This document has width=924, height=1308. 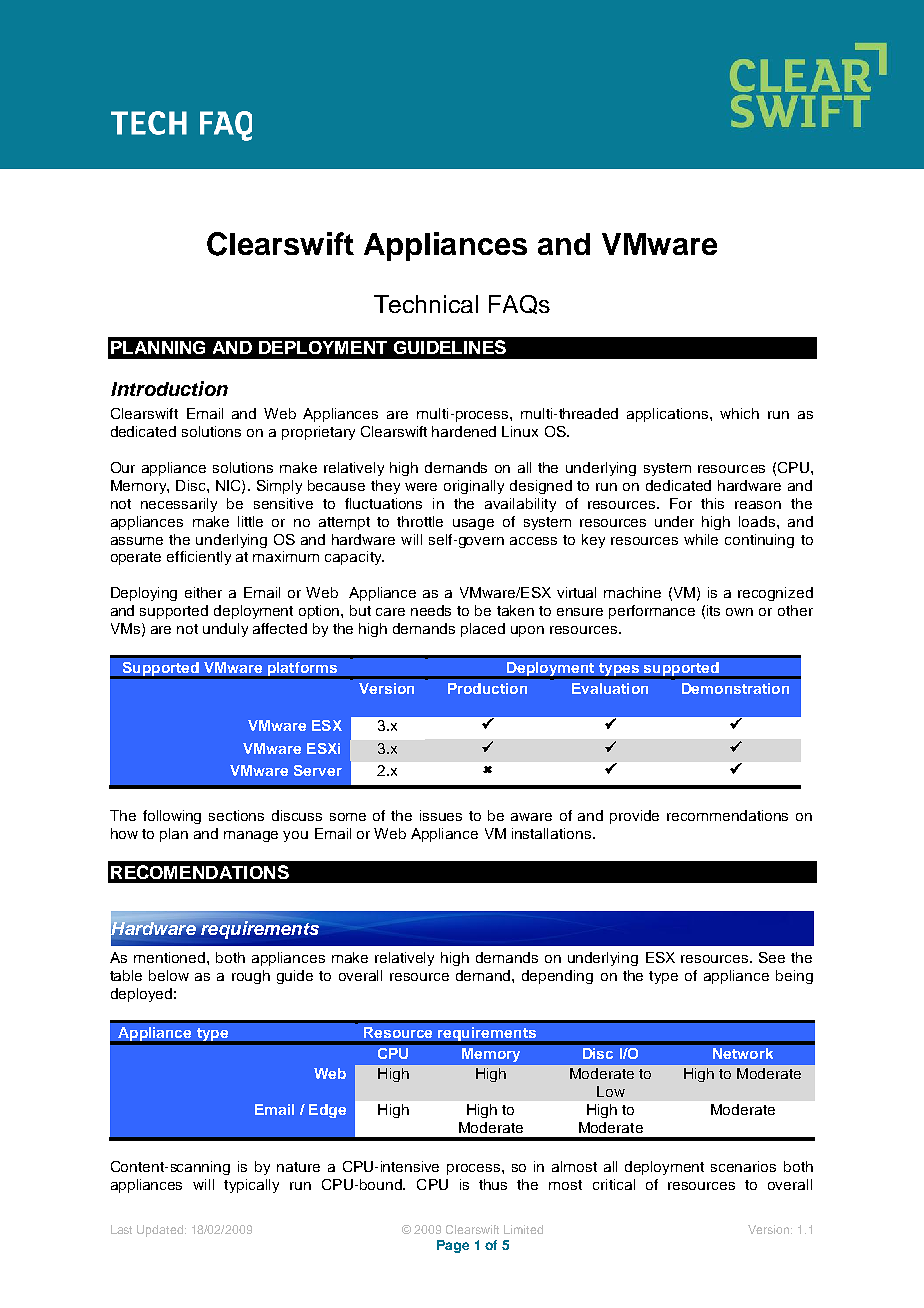 What do you see at coordinates (441, 815) in the document?
I see `issues` at bounding box center [441, 815].
